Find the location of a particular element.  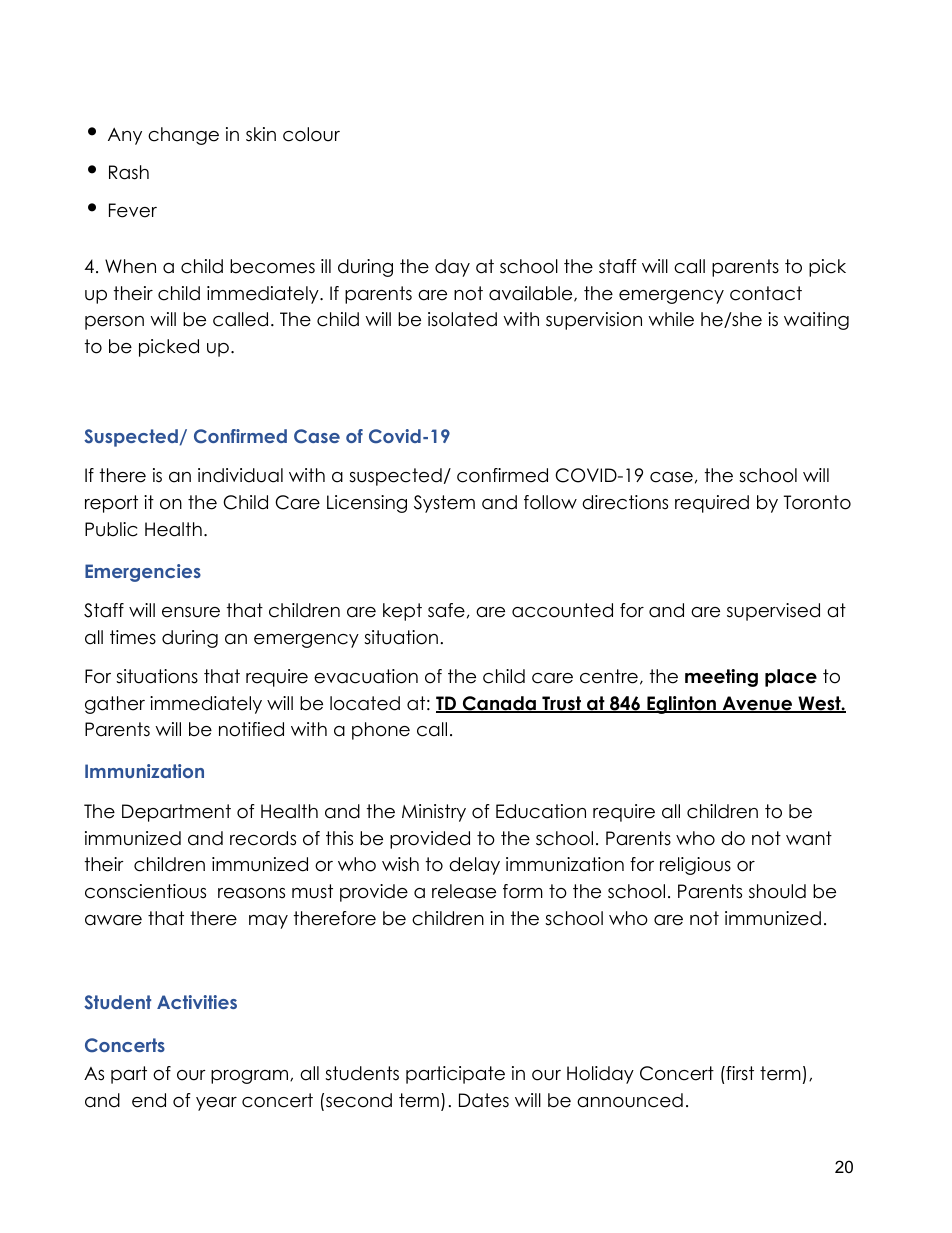

change is located at coordinates (183, 136).
